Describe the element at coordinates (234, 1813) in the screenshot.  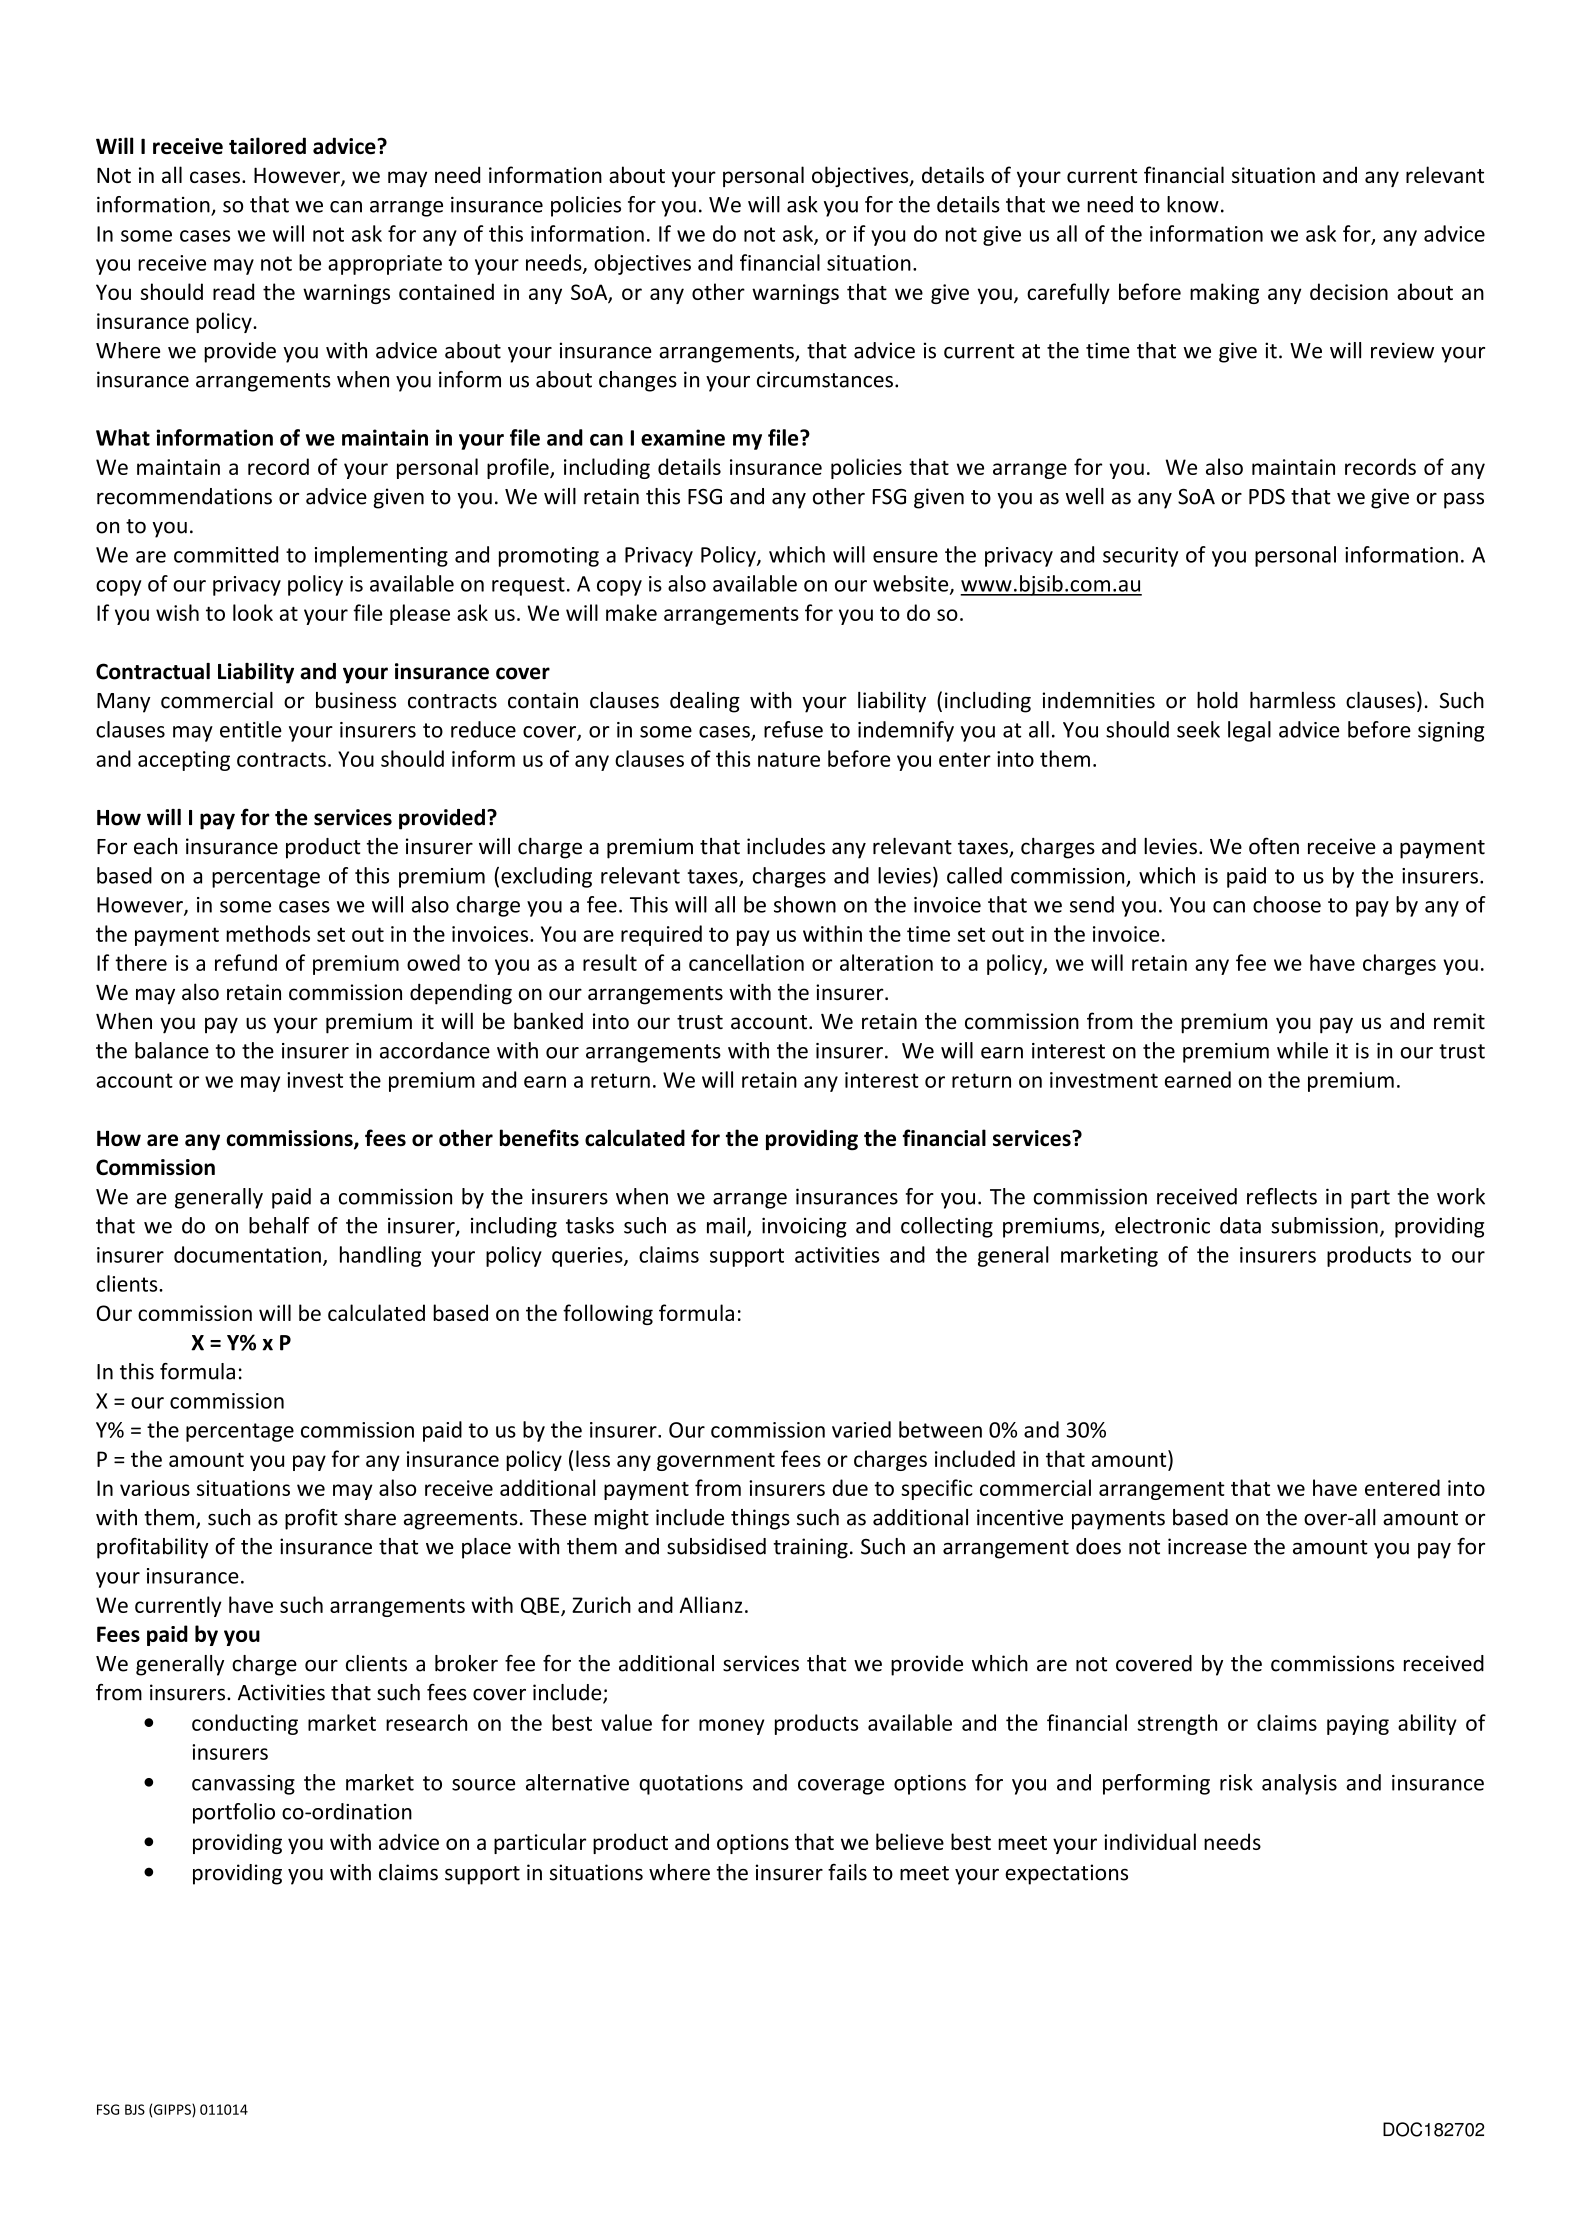
I see `portfolio` at that location.
